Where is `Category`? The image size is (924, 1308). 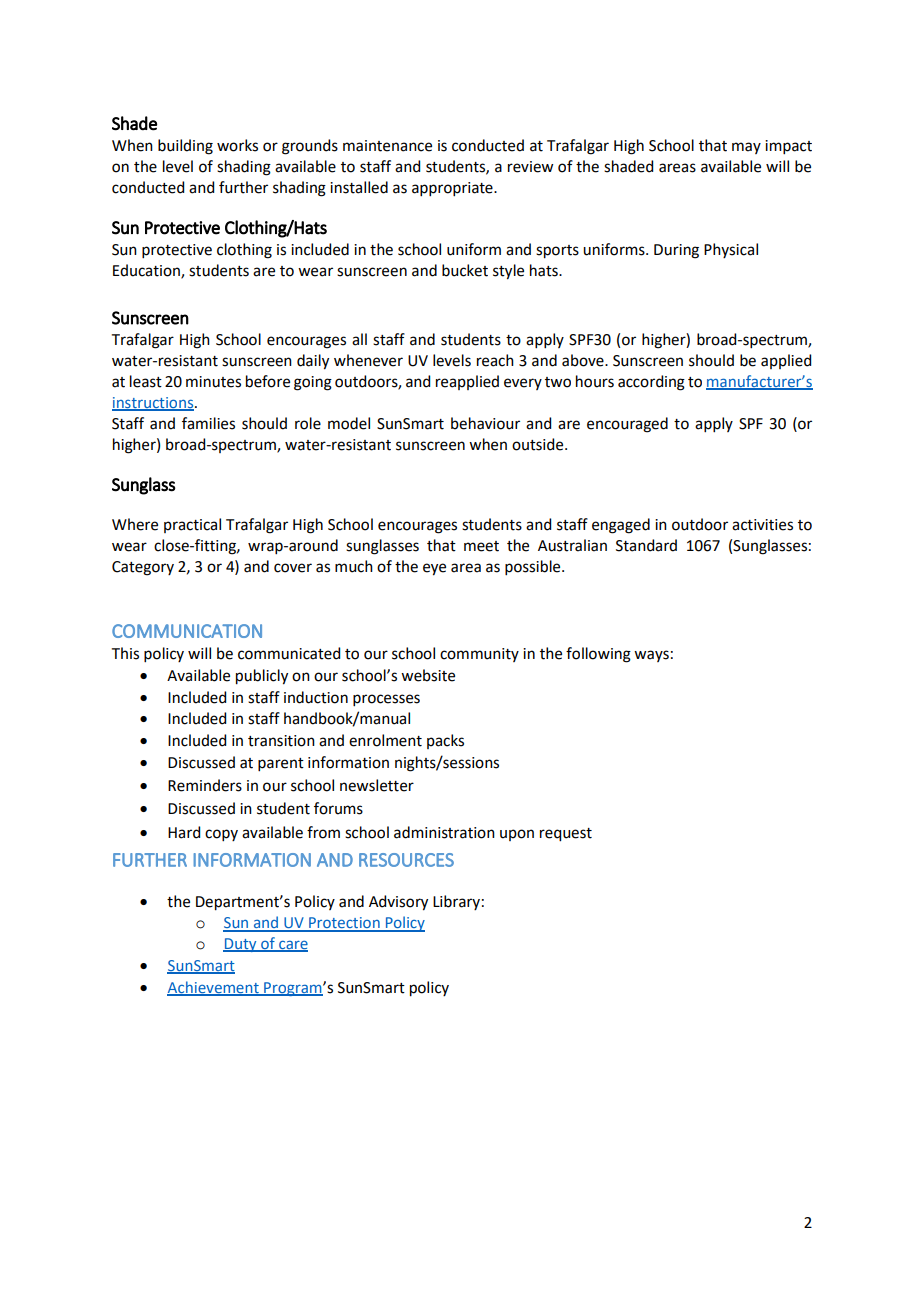 Category is located at coordinates (143, 568).
